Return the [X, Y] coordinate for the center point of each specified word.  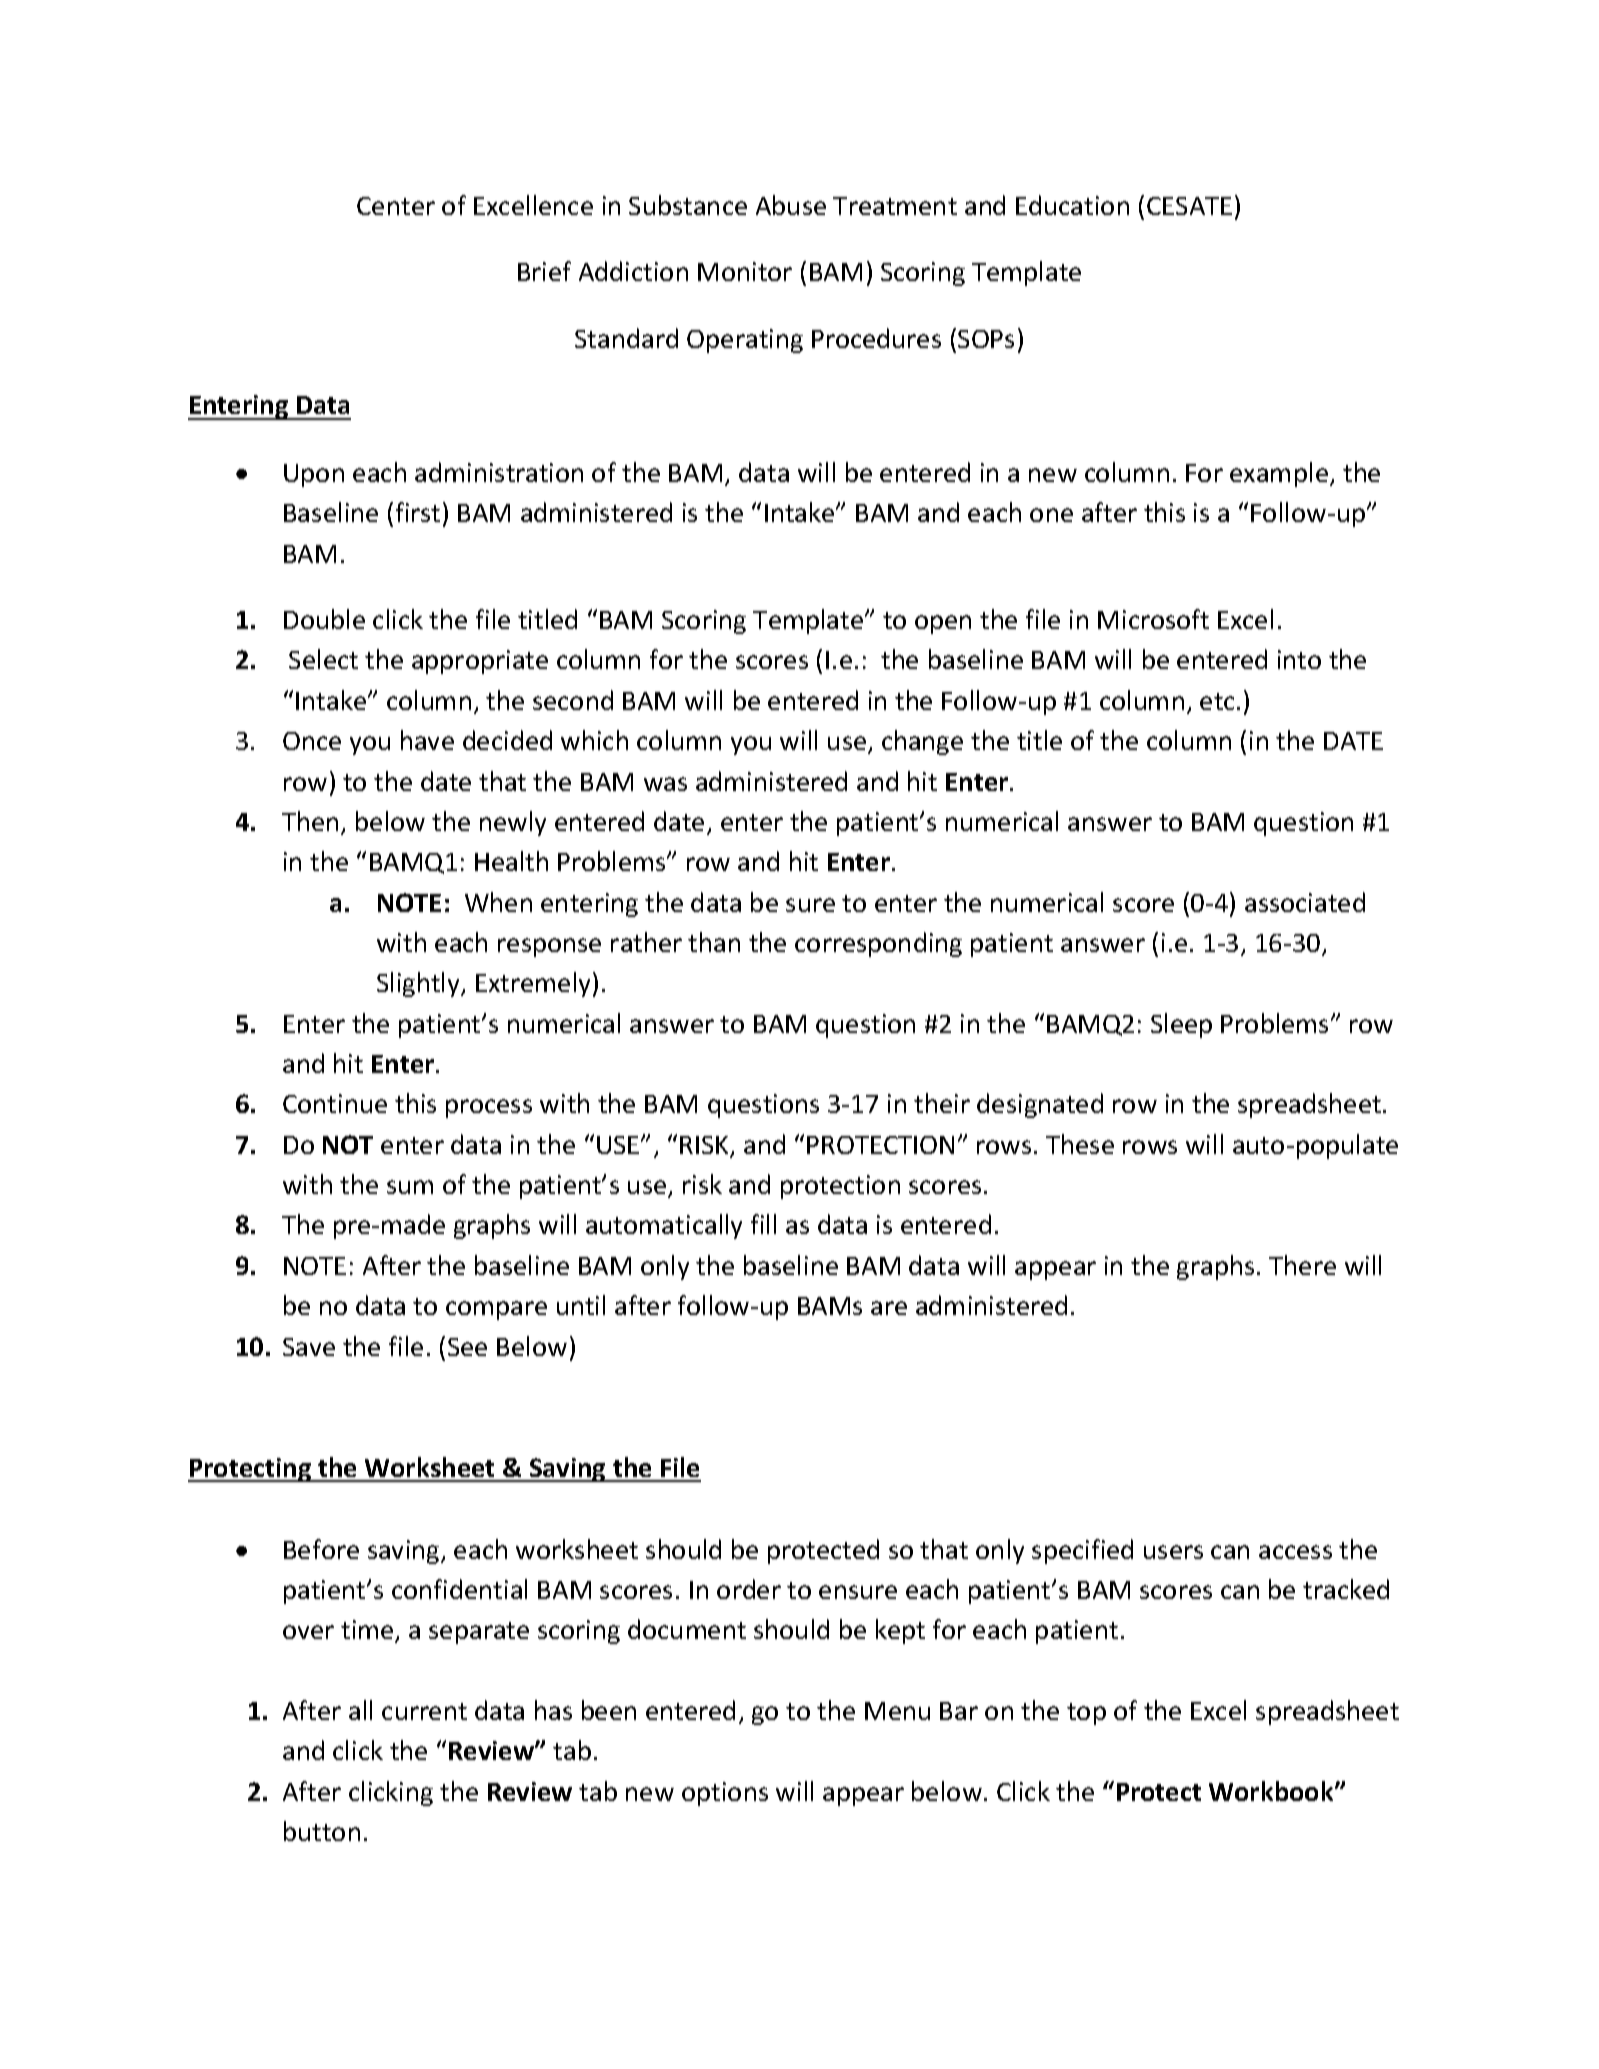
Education [1072, 205]
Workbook [1272, 1791]
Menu [897, 1711]
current [424, 1711]
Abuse [791, 205]
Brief [544, 271]
